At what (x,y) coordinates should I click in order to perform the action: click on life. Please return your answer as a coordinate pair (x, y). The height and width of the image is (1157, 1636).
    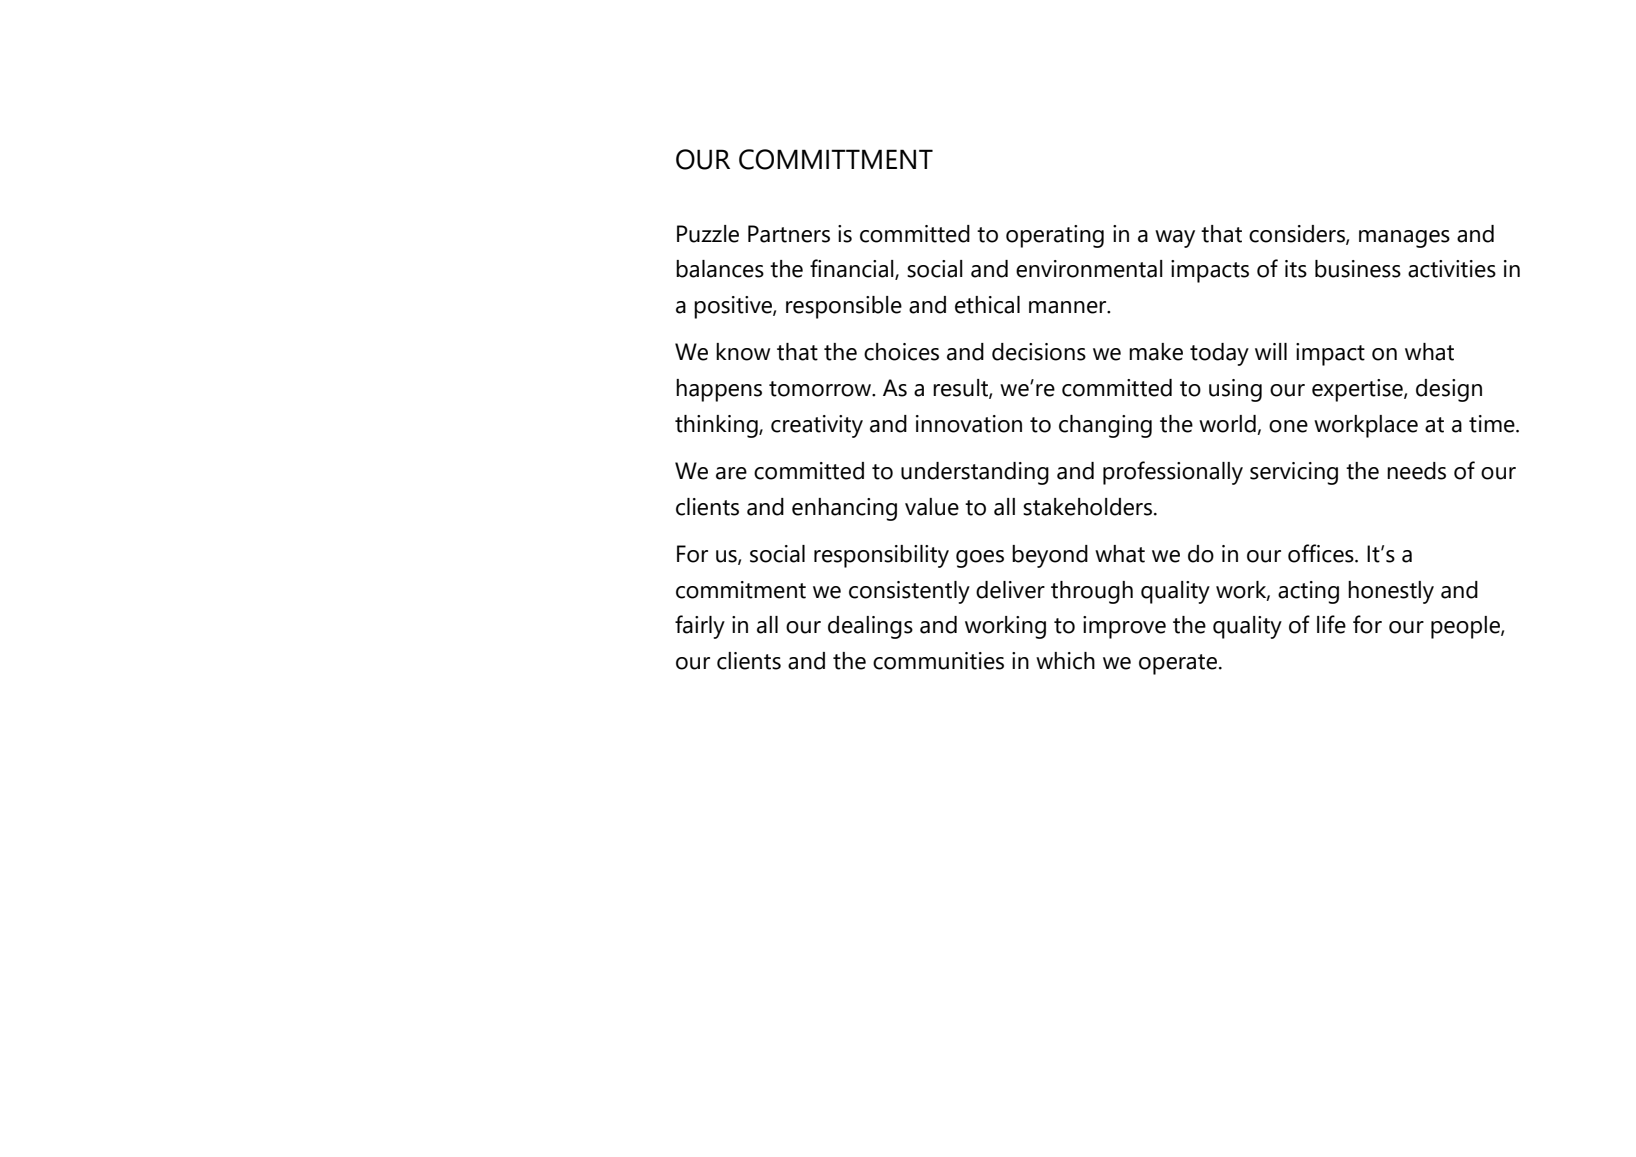
    Looking at the image, I should click on (1331, 624).
